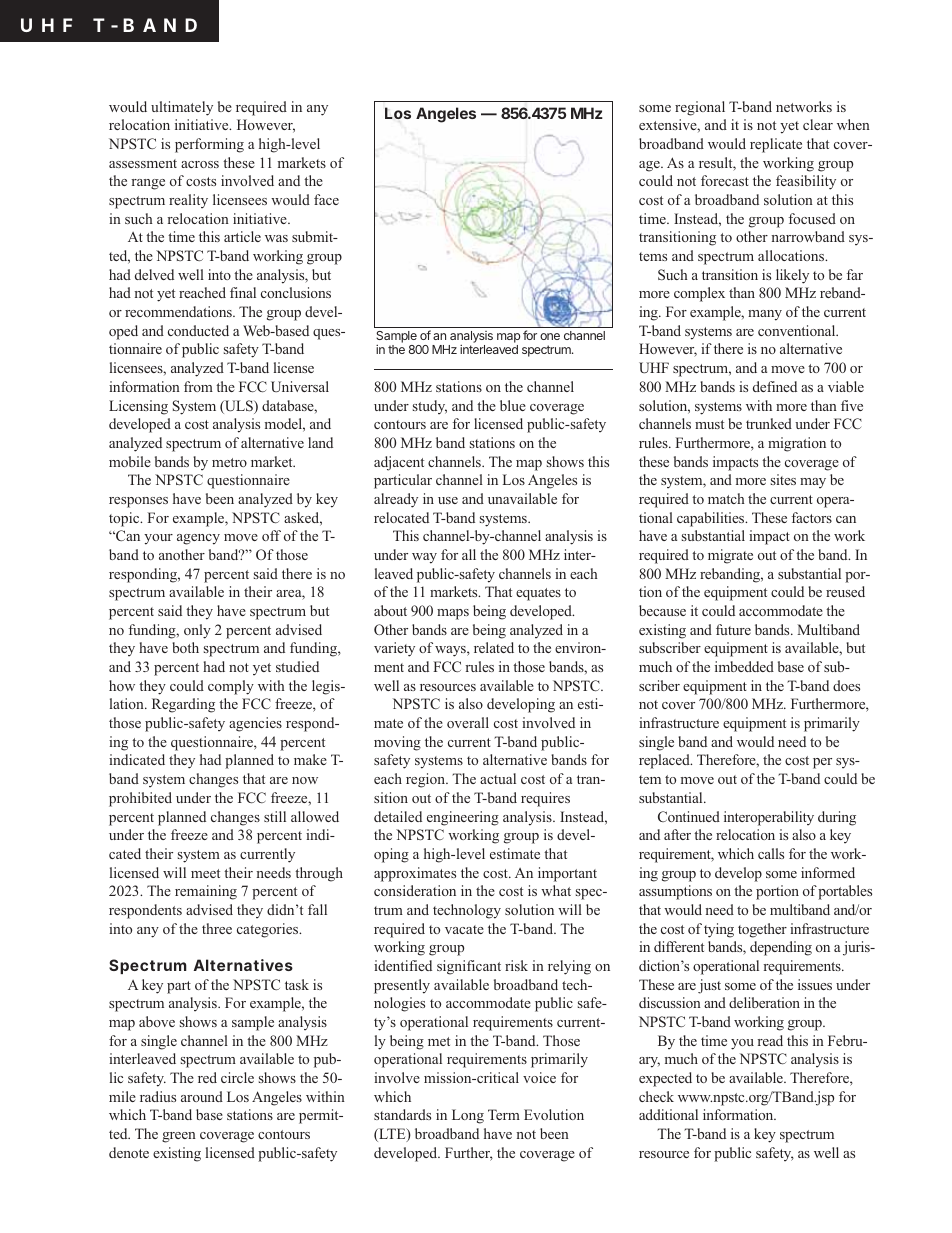 This screenshot has height=1233, width=952. Describe the element at coordinates (733, 629) in the screenshot. I see `future` at that location.
